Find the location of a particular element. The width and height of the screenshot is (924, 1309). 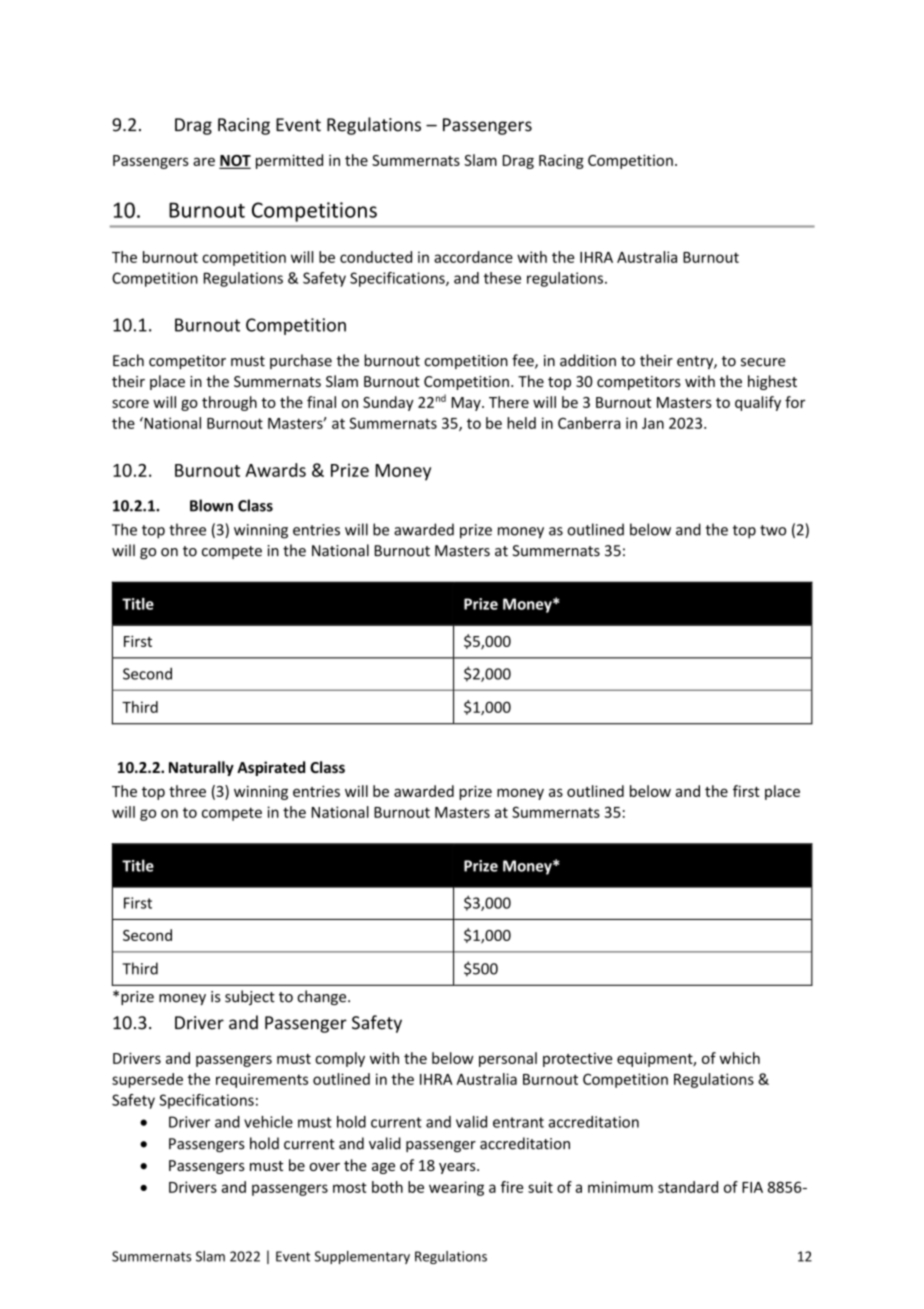

accordance is located at coordinates (473, 257).
